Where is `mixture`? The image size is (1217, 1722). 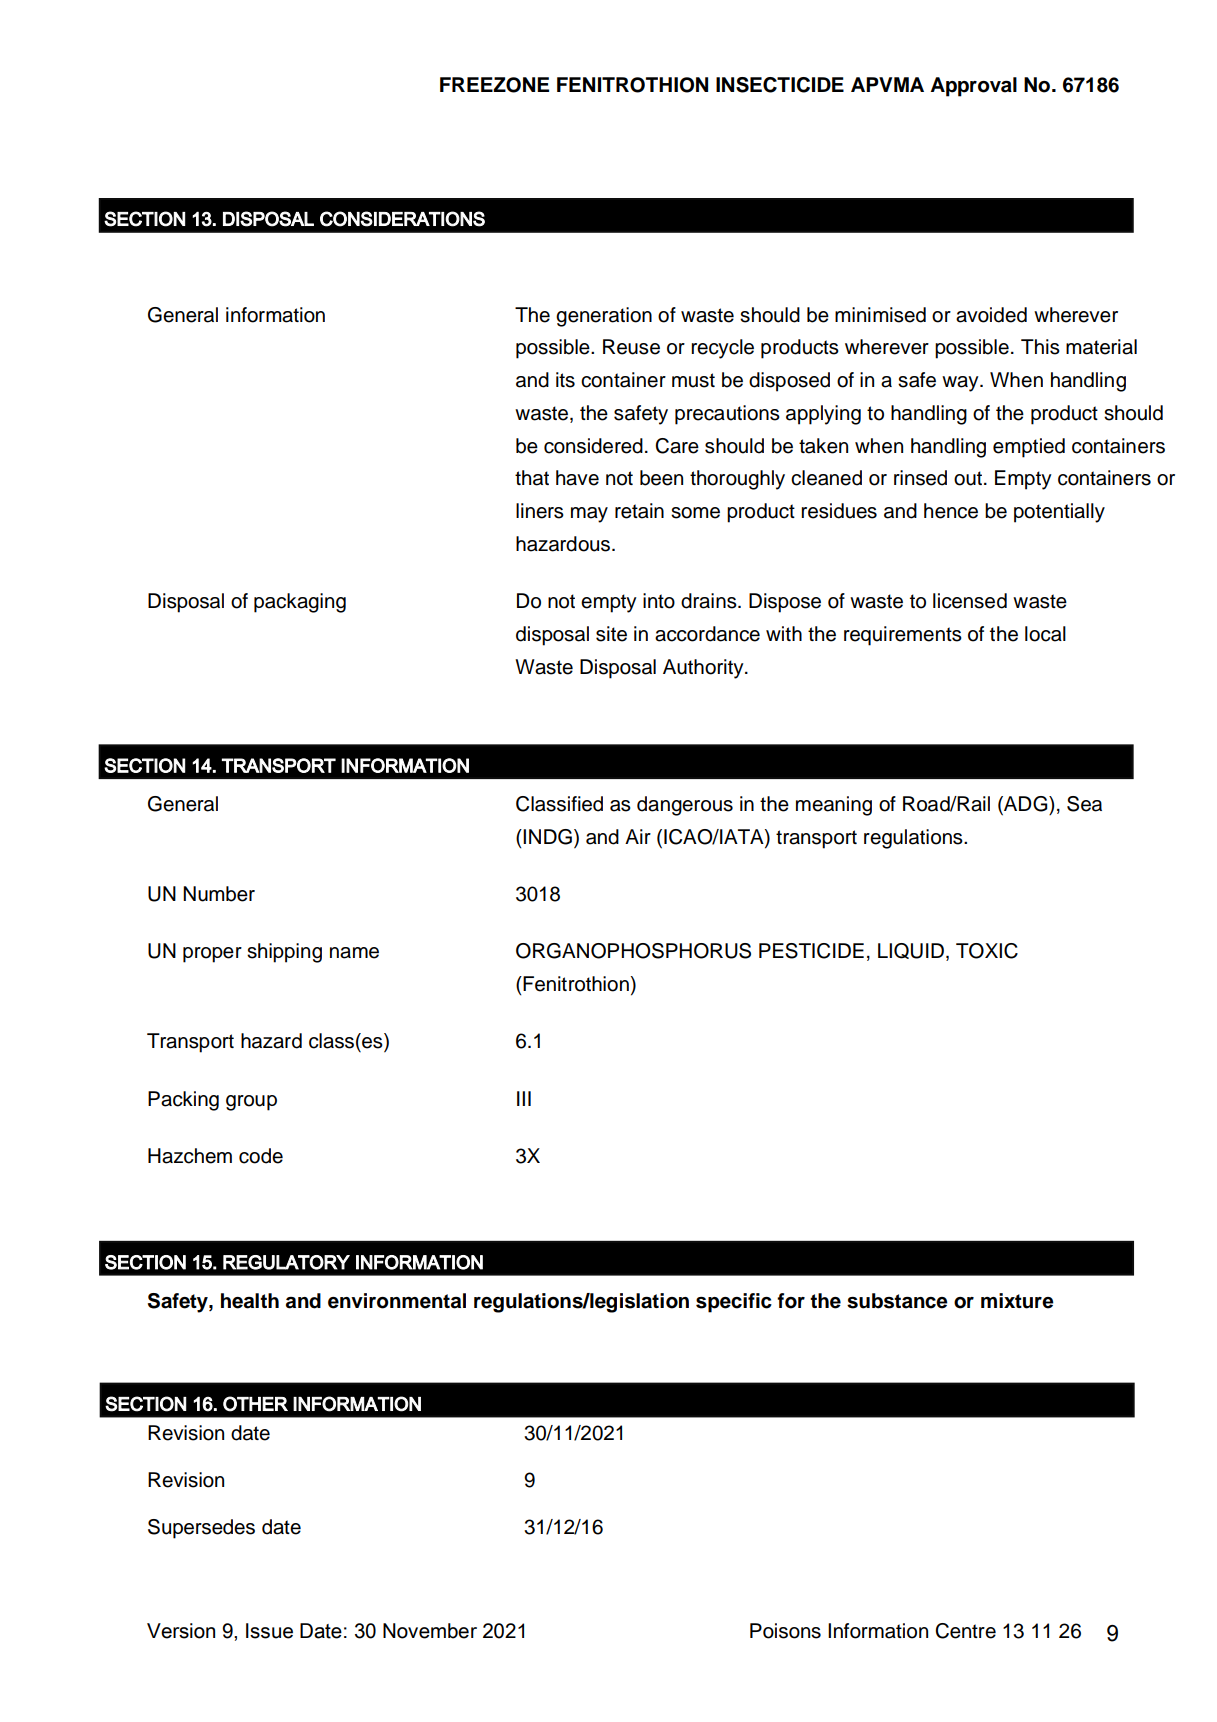 mixture is located at coordinates (1017, 1301).
